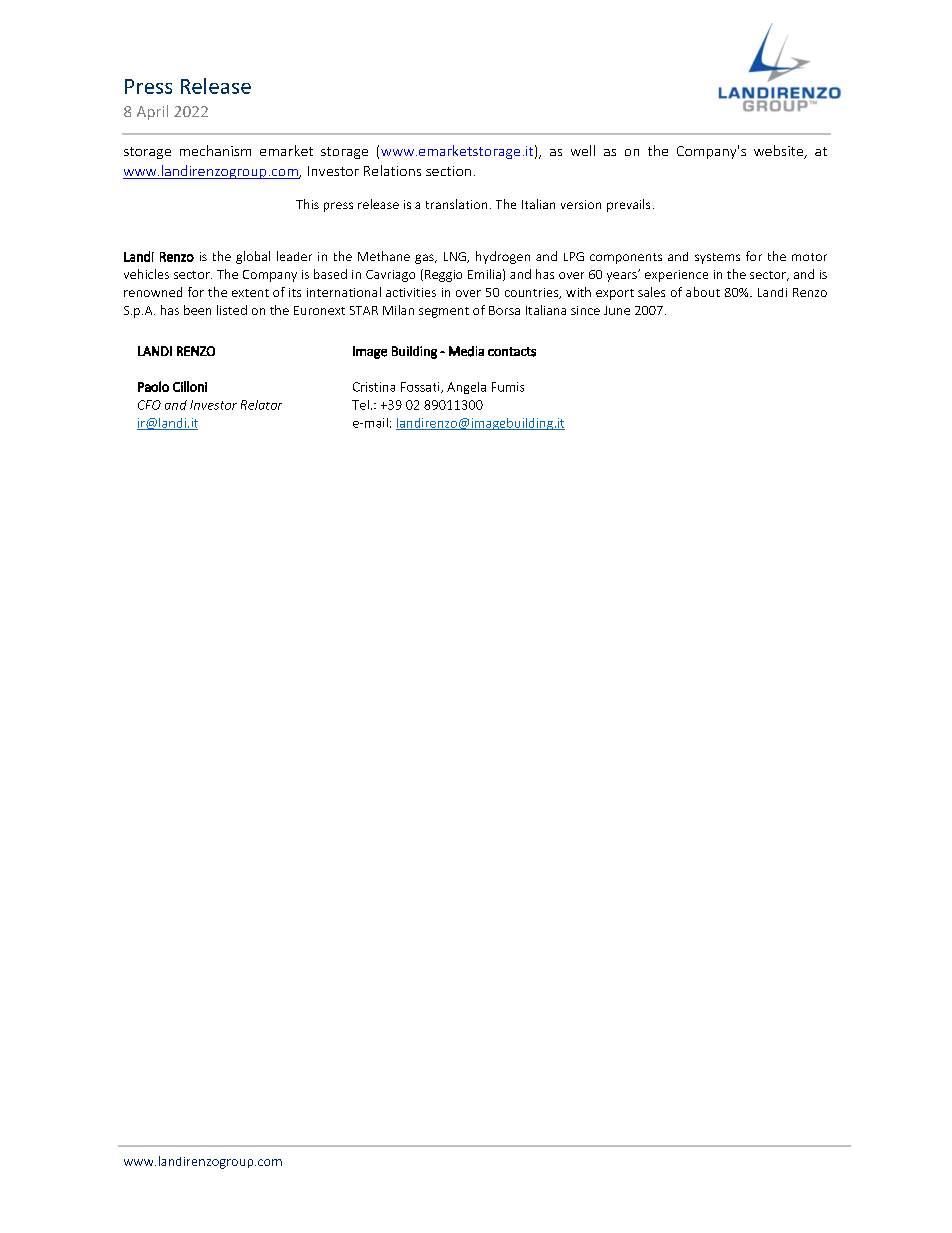  I want to click on April, so click(152, 112).
